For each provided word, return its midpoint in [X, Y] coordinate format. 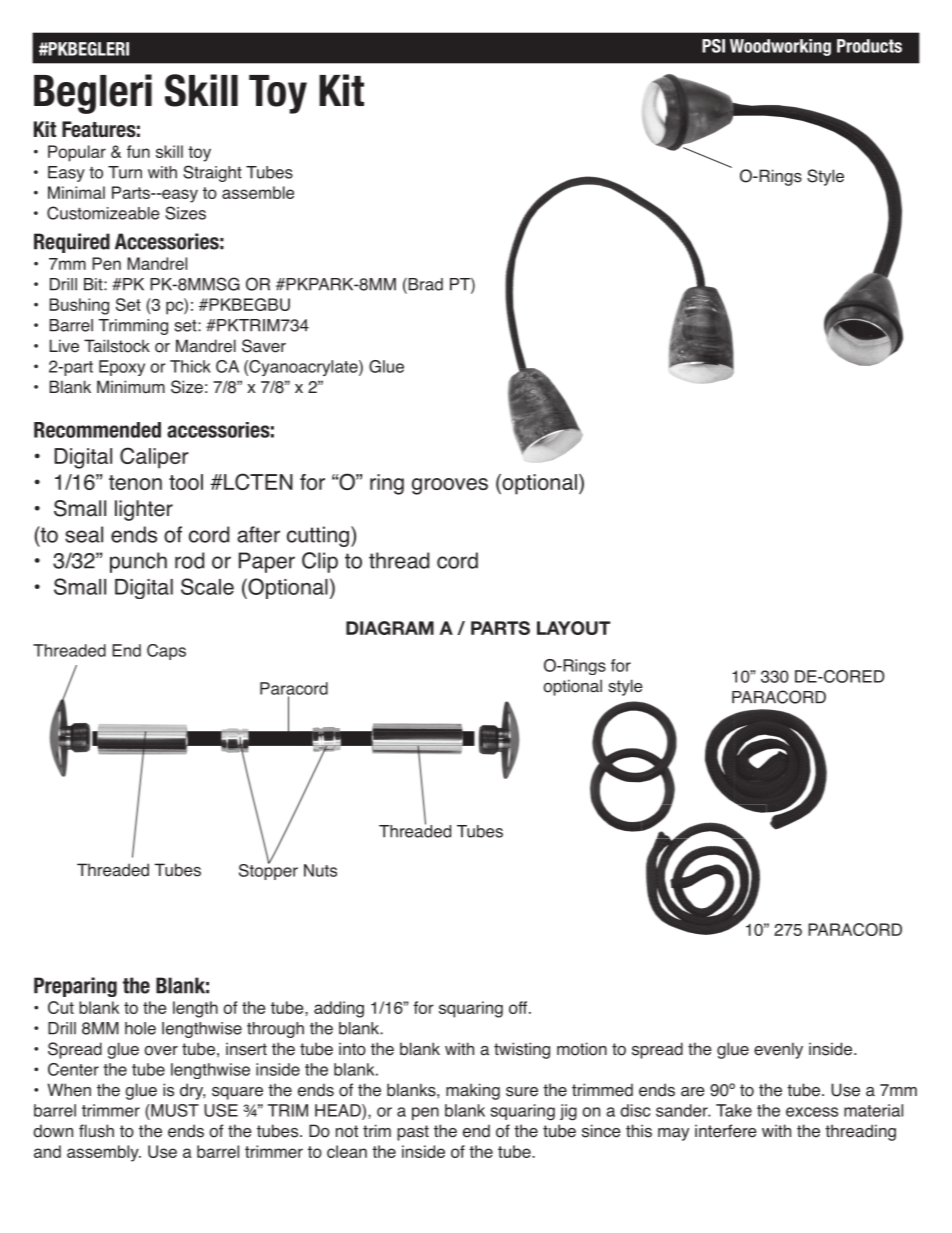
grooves [450, 486]
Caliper [154, 458]
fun [138, 151]
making [473, 1091]
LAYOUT [573, 628]
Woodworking [780, 47]
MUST [174, 1110]
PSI [713, 46]
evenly [778, 1050]
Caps [166, 652]
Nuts [320, 870]
